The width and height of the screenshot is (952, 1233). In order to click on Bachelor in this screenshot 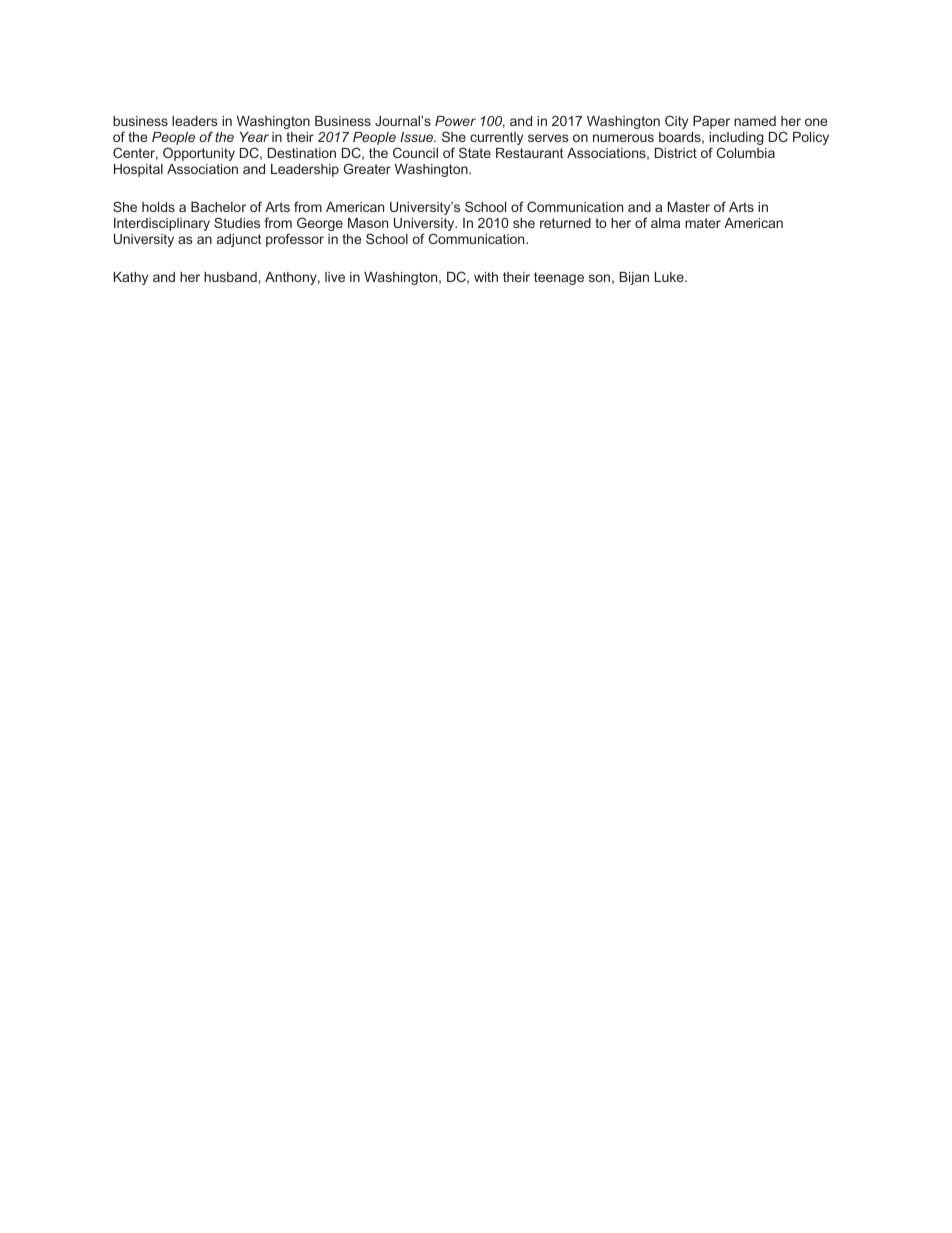, I will do `click(218, 207)`.
